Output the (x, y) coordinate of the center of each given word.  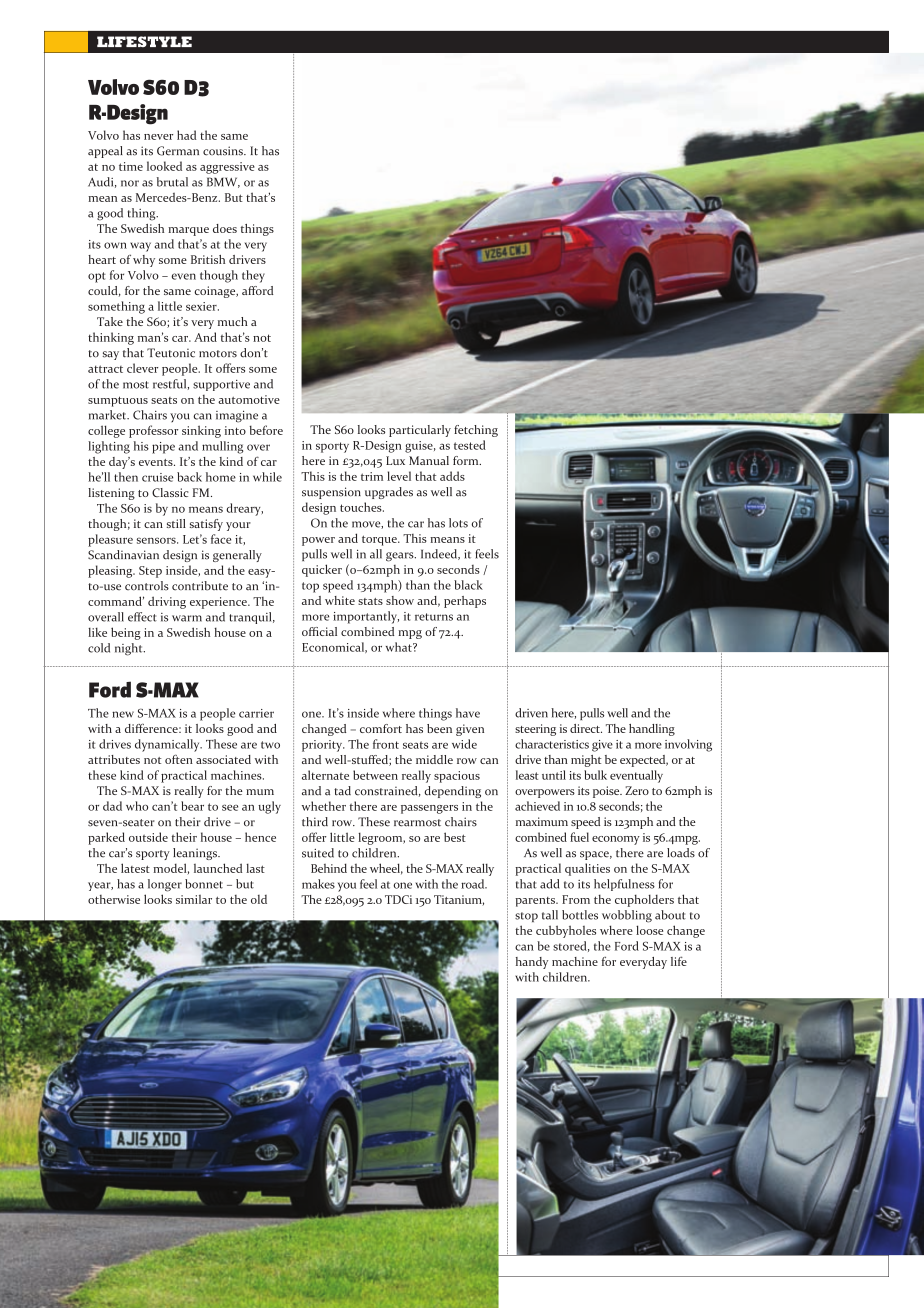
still (176, 523)
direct (586, 728)
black (468, 585)
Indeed (440, 554)
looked (164, 166)
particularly (420, 431)
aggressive (227, 168)
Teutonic (171, 353)
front (386, 744)
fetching (476, 431)
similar (194, 899)
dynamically (168, 745)
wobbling (627, 916)
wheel (386, 869)
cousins (224, 151)
